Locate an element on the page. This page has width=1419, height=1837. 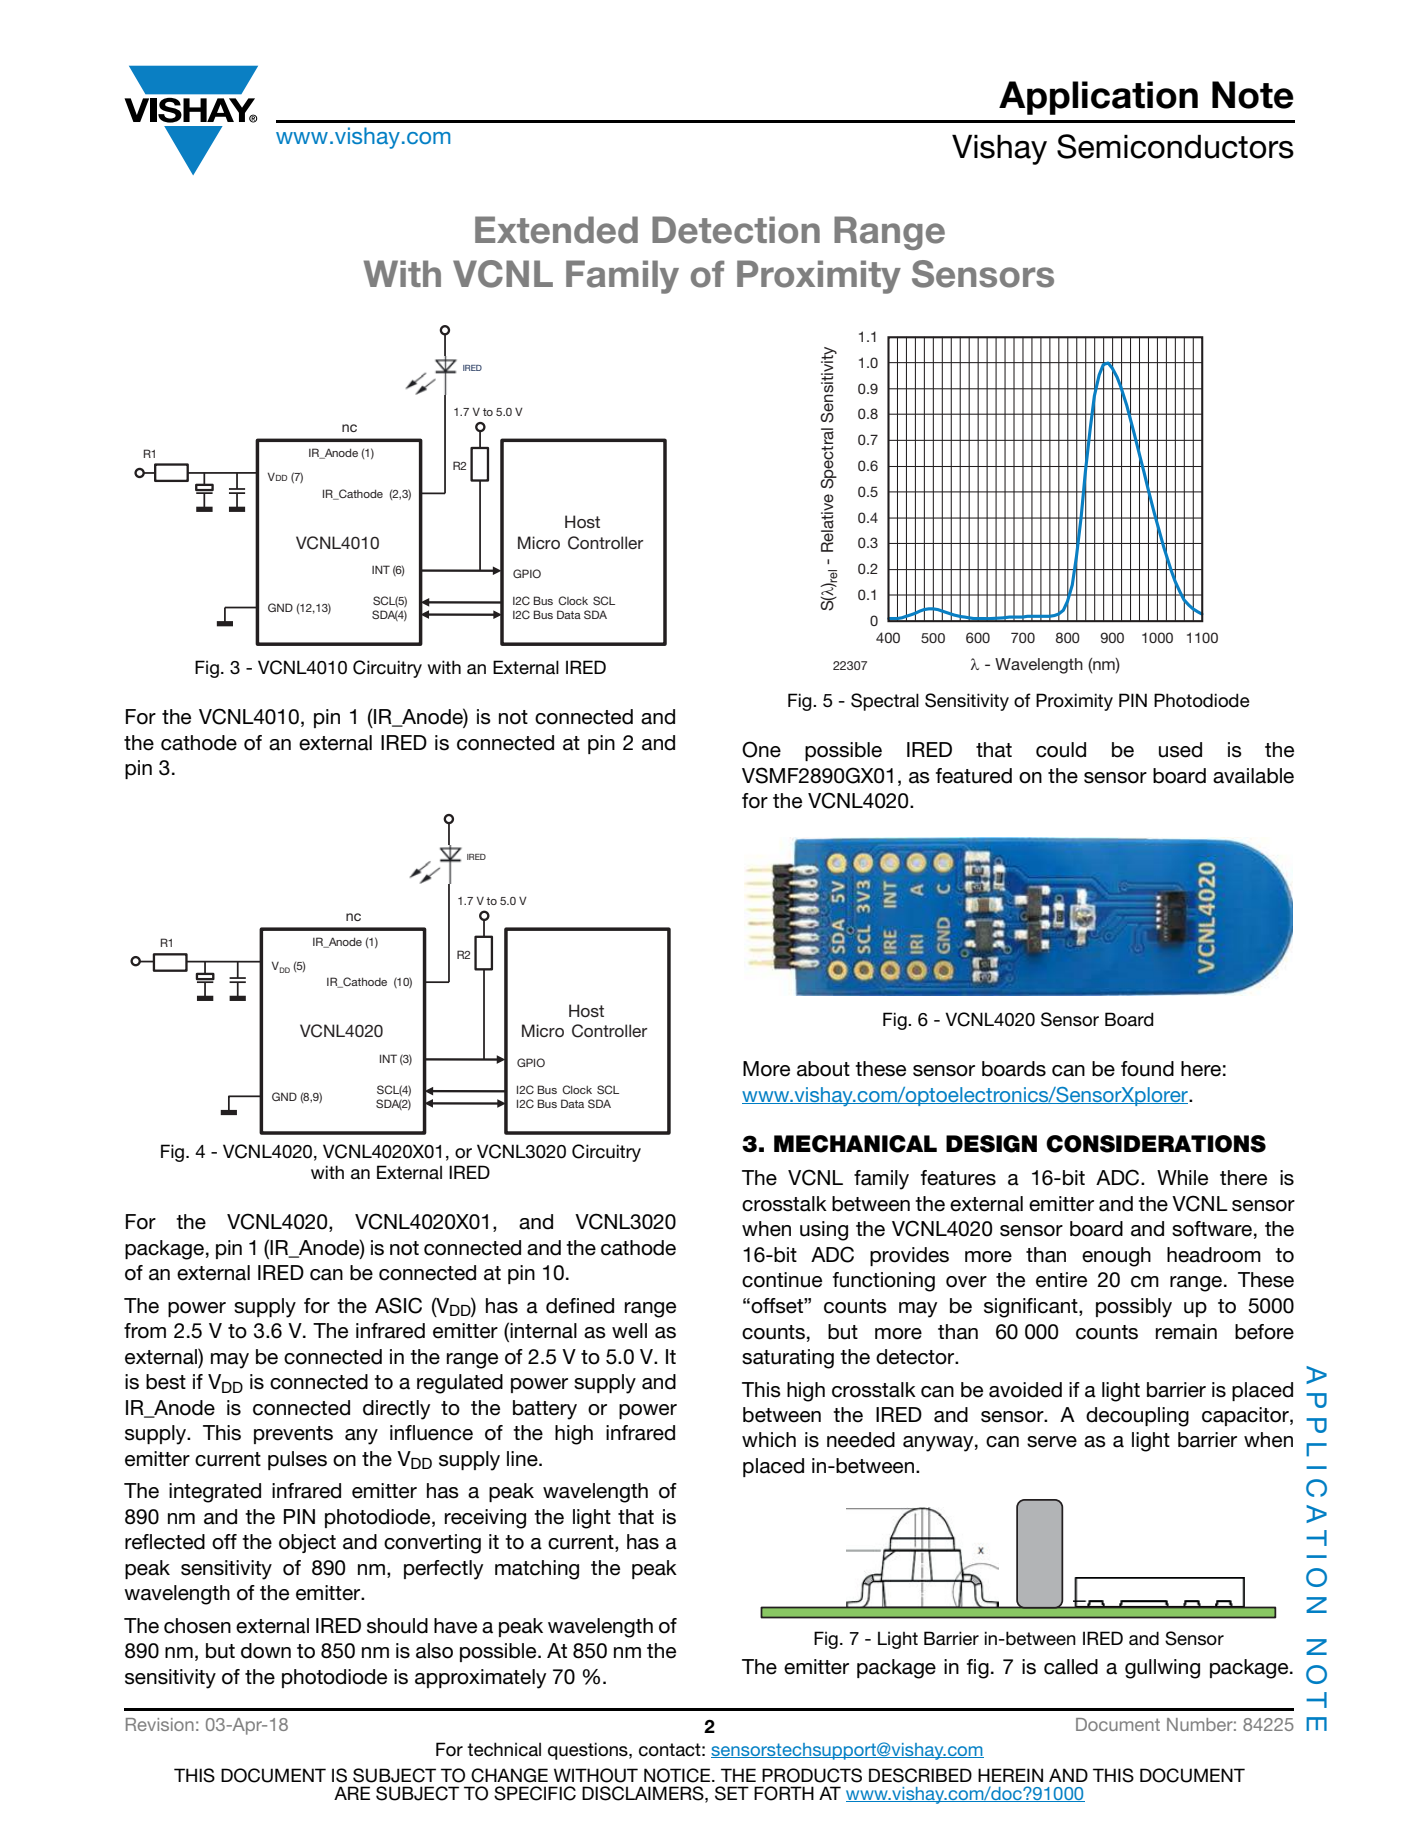
called is located at coordinates (1071, 1667).
